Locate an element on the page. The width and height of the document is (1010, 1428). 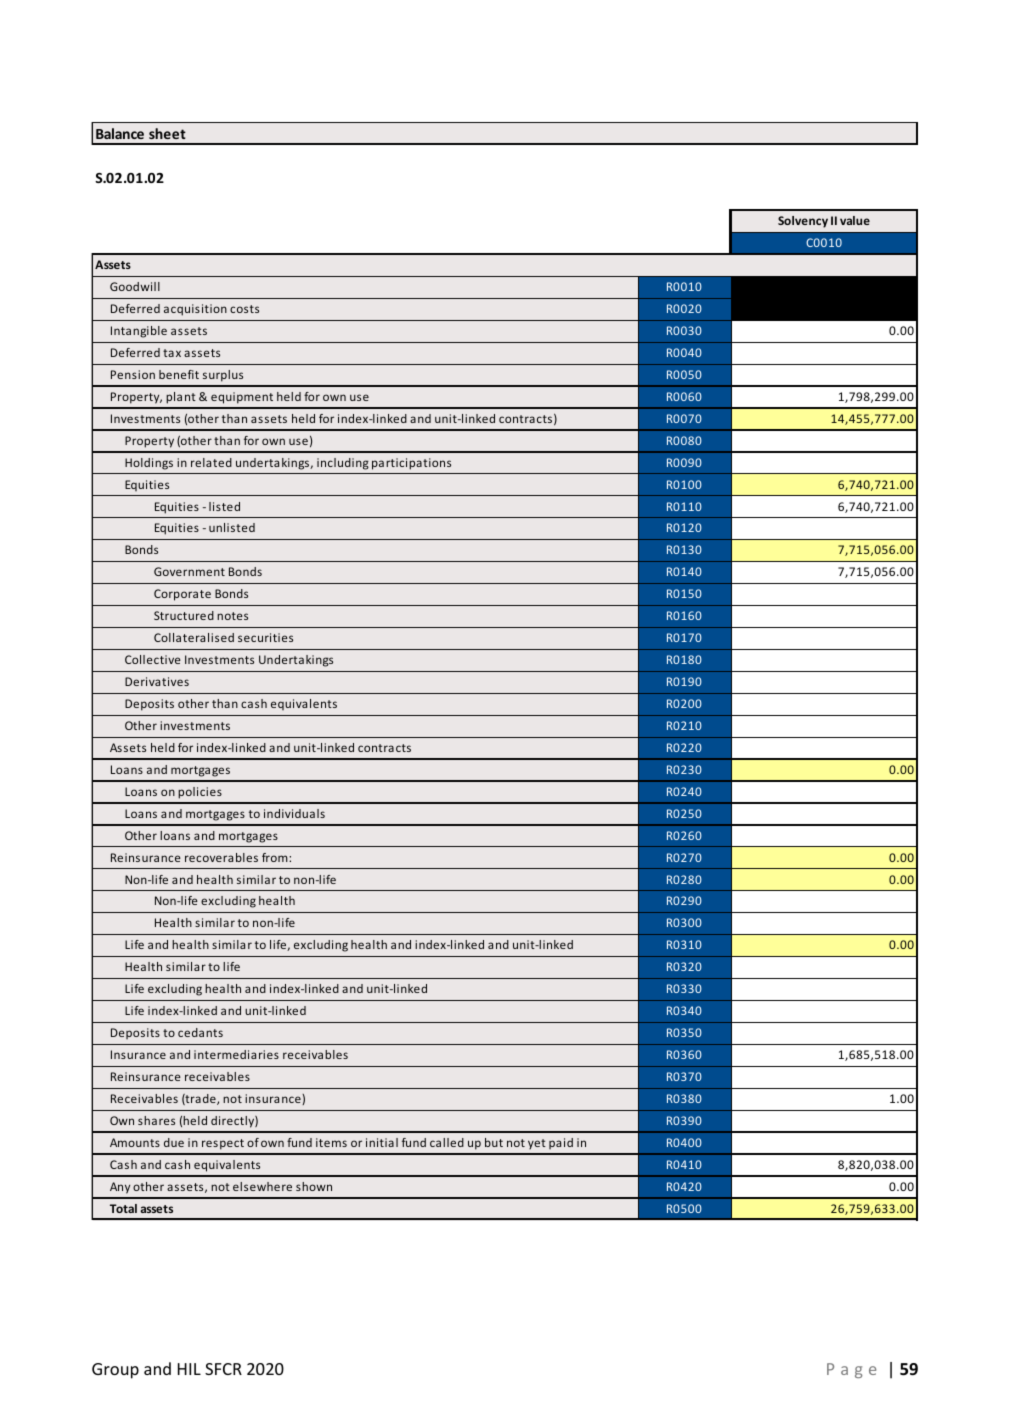
from is located at coordinates (276, 857).
